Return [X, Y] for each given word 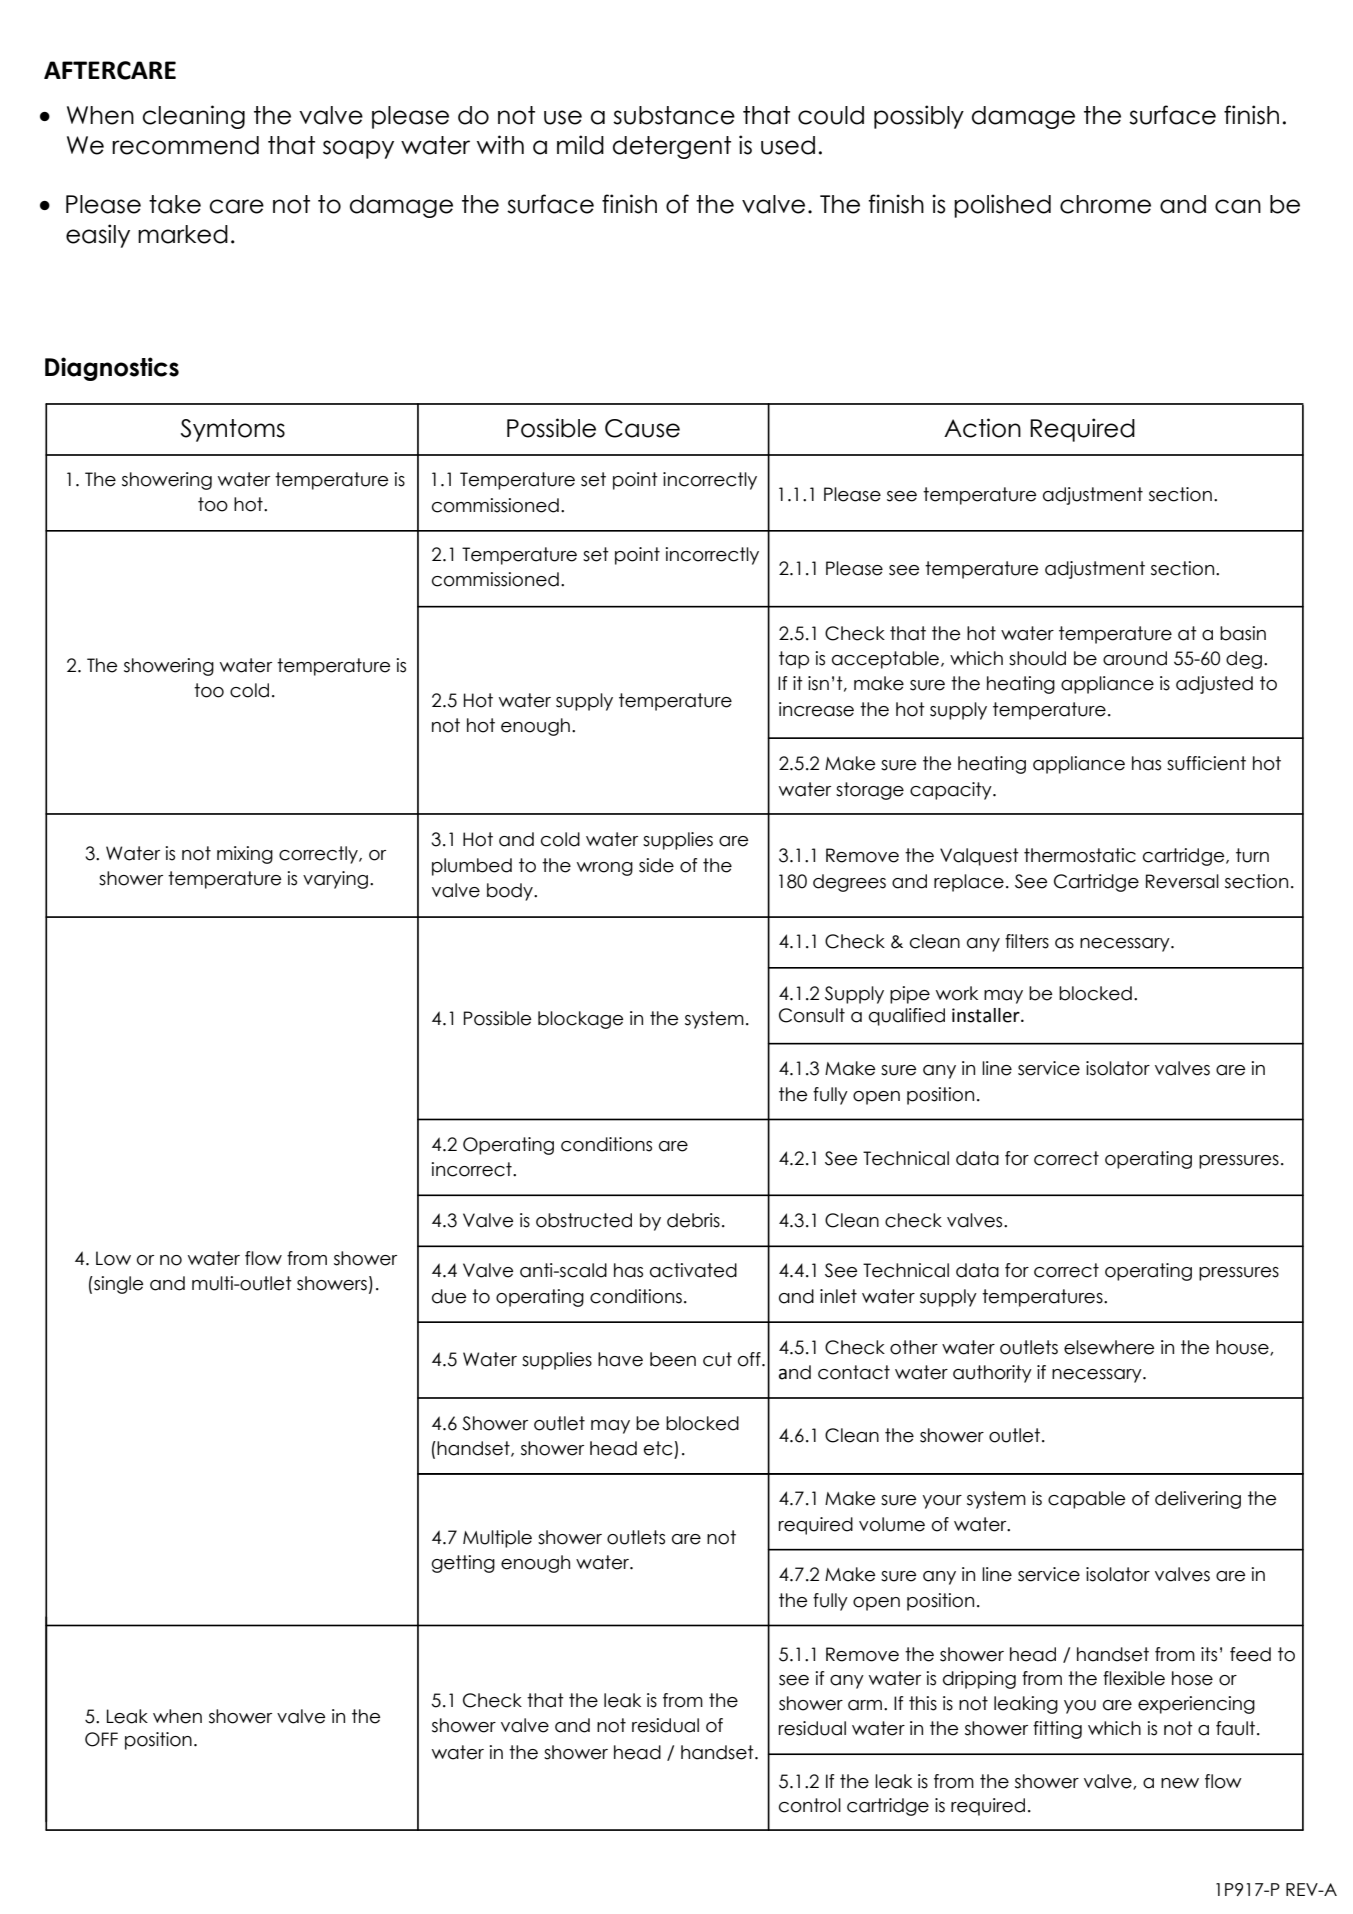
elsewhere [1109, 1347]
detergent [672, 147]
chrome [1105, 204]
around [1135, 658]
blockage [580, 1020]
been [673, 1359]
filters [1027, 941]
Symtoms [233, 430]
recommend [185, 145]
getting [463, 1564]
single [117, 1285]
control [810, 1805]
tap [794, 660]
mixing [245, 855]
